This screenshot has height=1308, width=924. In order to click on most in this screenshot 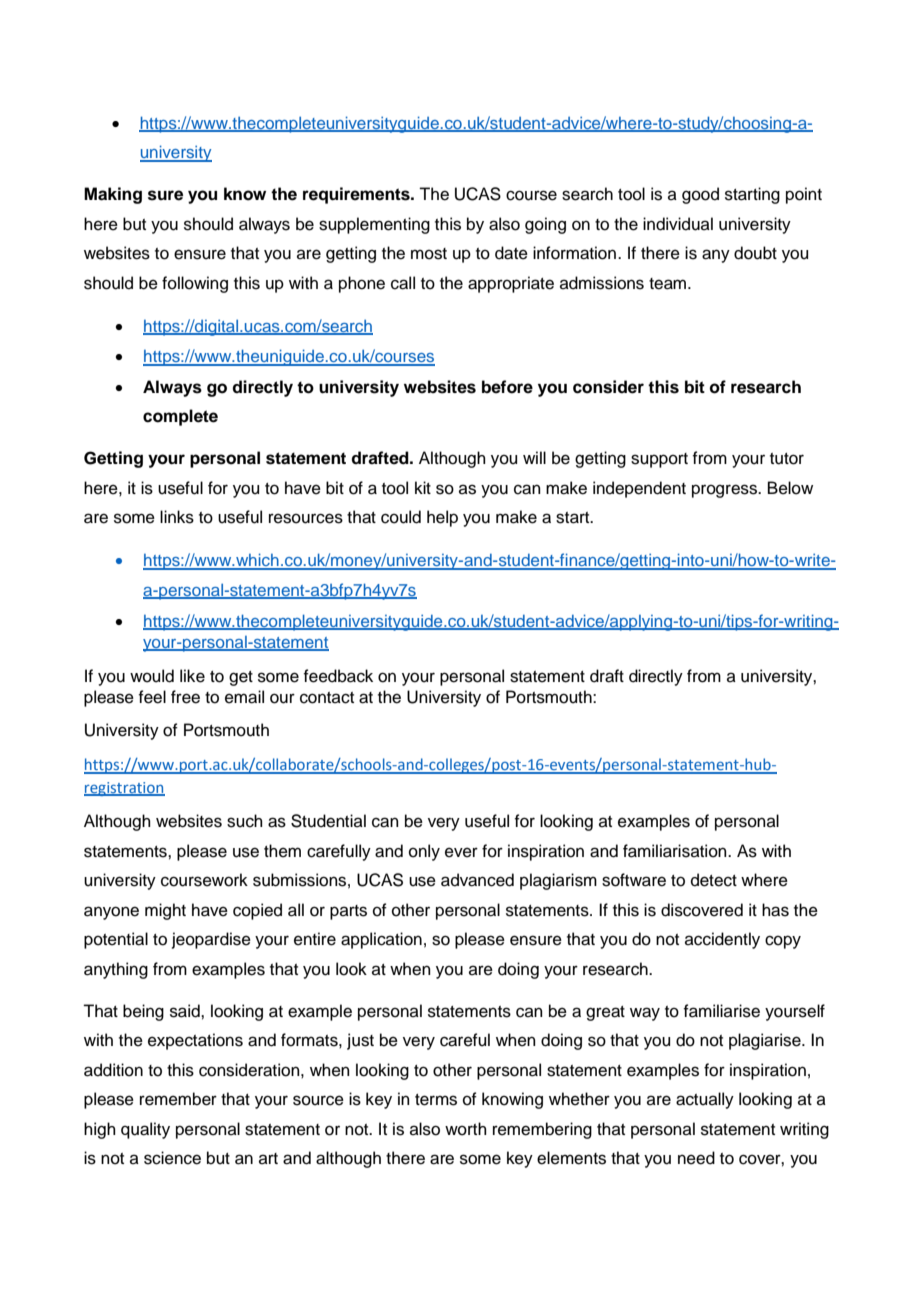, I will do `click(429, 254)`.
